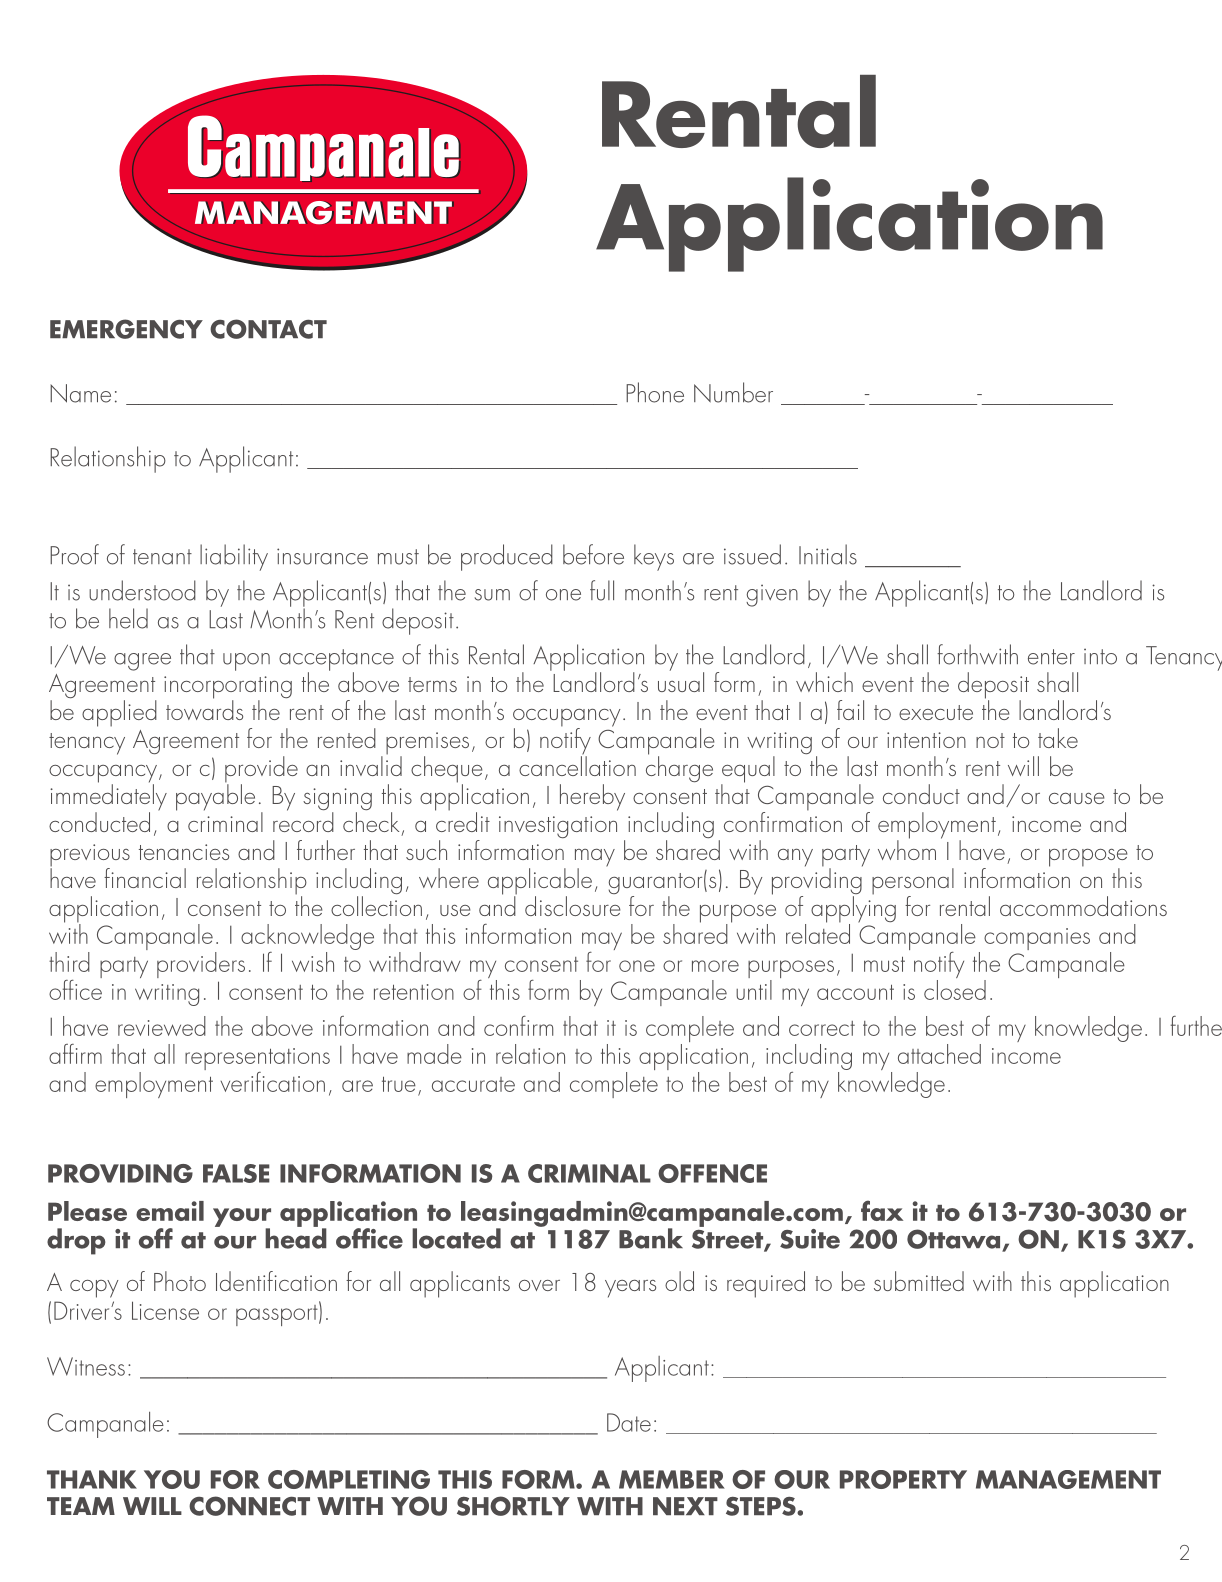 This image has height=1582, width=1222. I want to click on attached, so click(939, 1054).
